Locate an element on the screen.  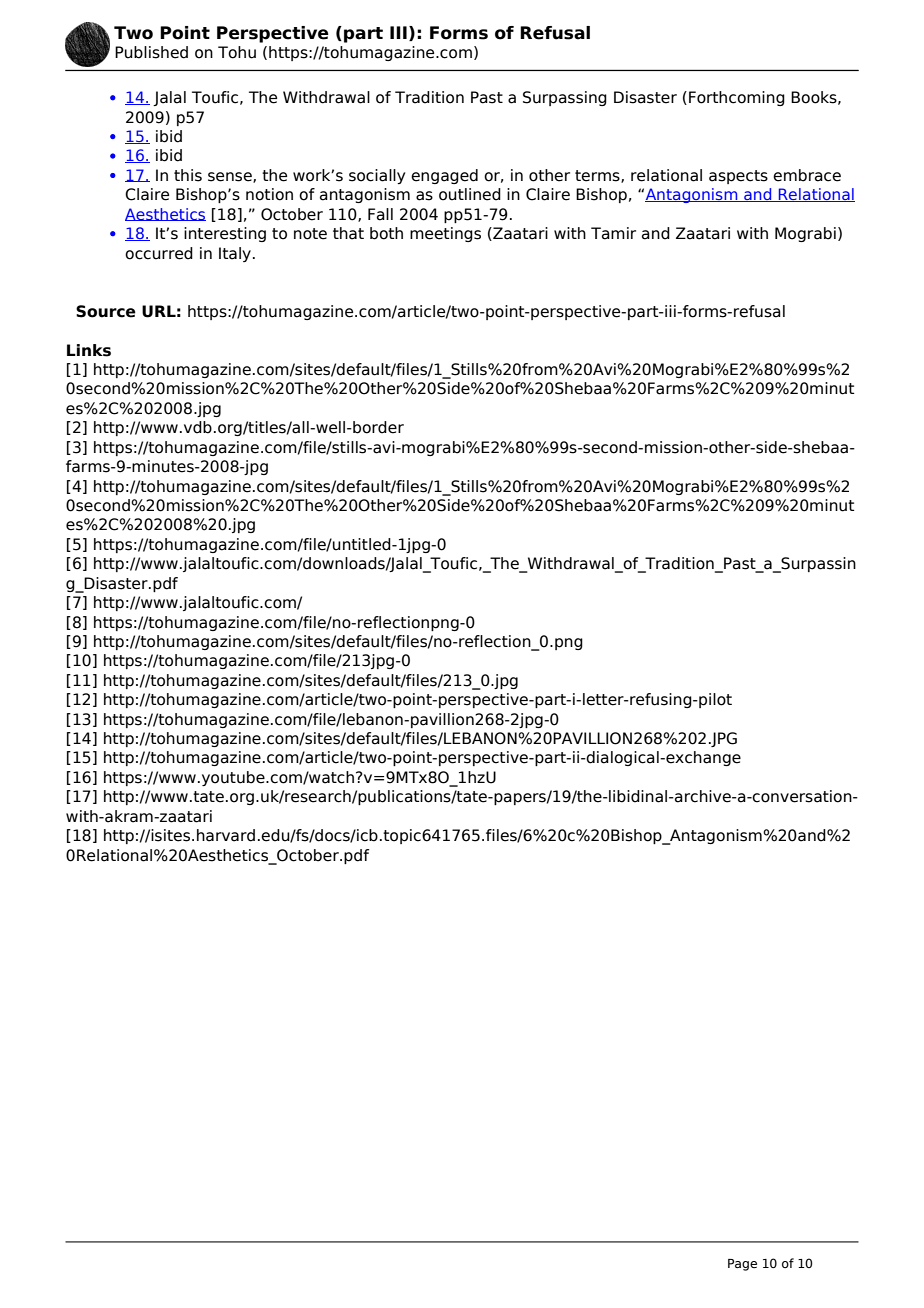
Forthcoming is located at coordinates (737, 98).
